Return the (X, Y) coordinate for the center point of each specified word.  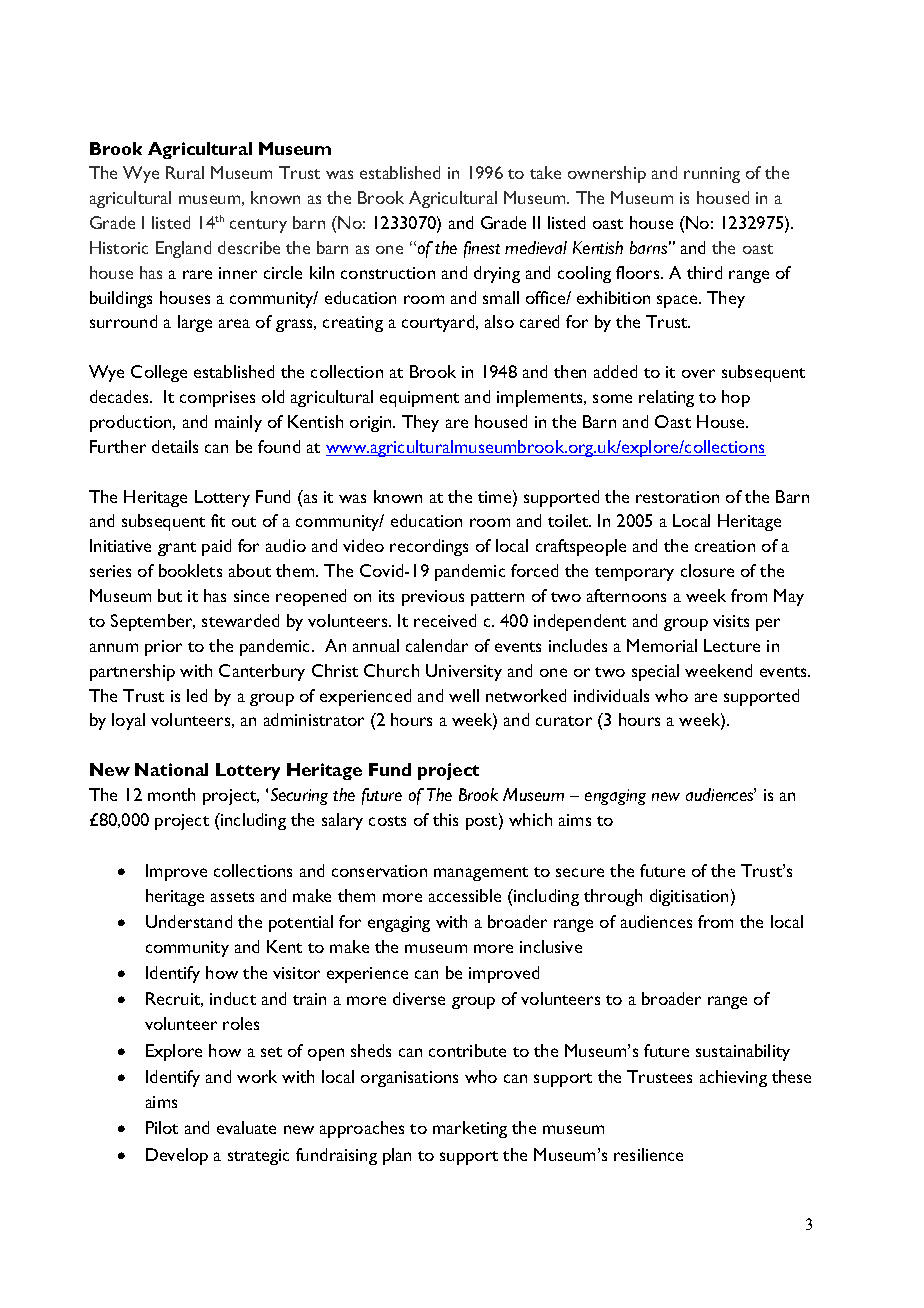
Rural (185, 172)
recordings (429, 547)
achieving (733, 1078)
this (445, 819)
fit (218, 520)
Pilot (162, 1127)
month (171, 794)
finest (482, 249)
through (613, 897)
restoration (677, 497)
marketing (470, 1129)
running (712, 175)
